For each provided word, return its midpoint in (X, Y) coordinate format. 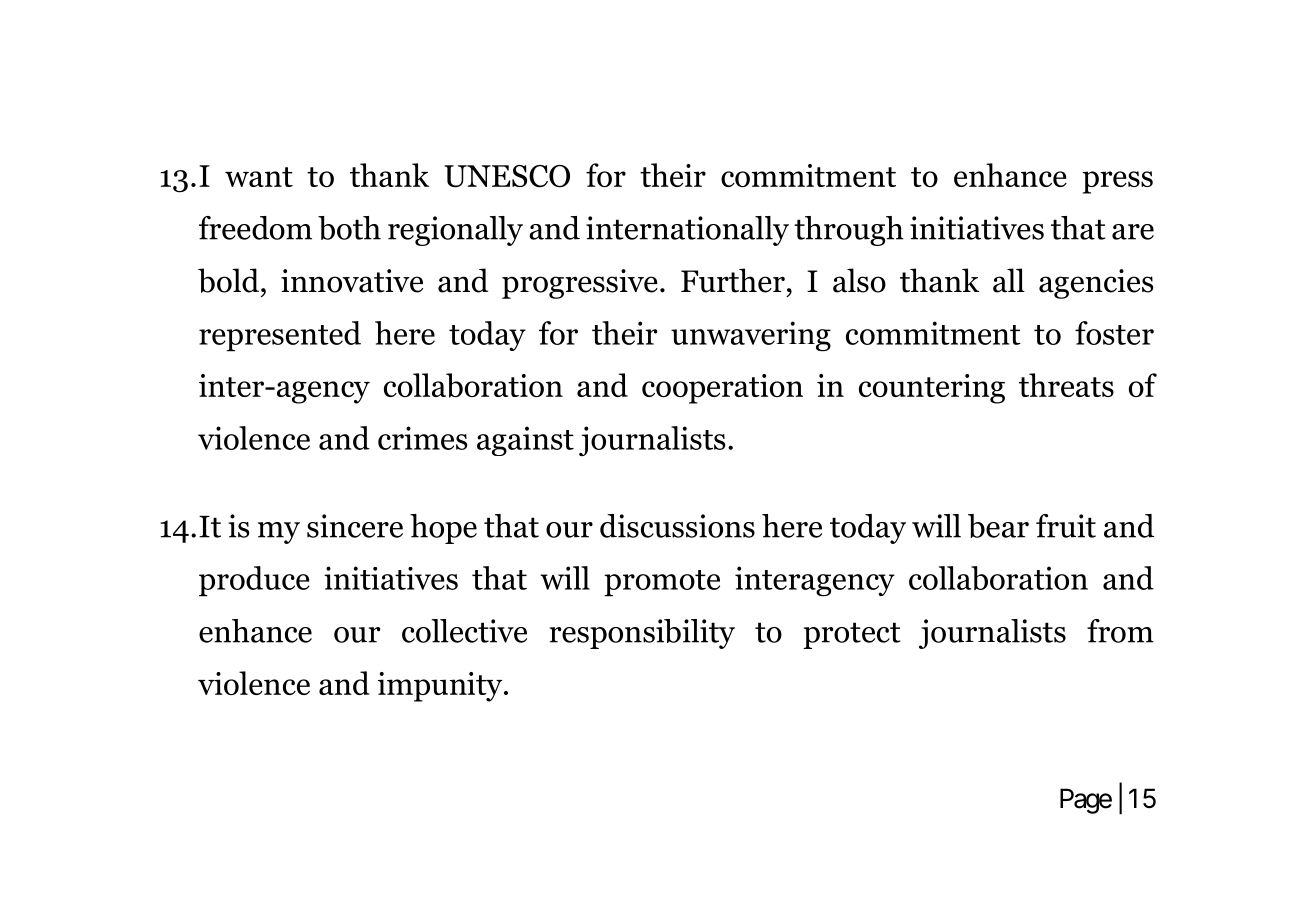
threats (1066, 385)
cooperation (722, 389)
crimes (422, 438)
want (259, 177)
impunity (441, 687)
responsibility (642, 634)
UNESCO (507, 176)
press (1117, 182)
